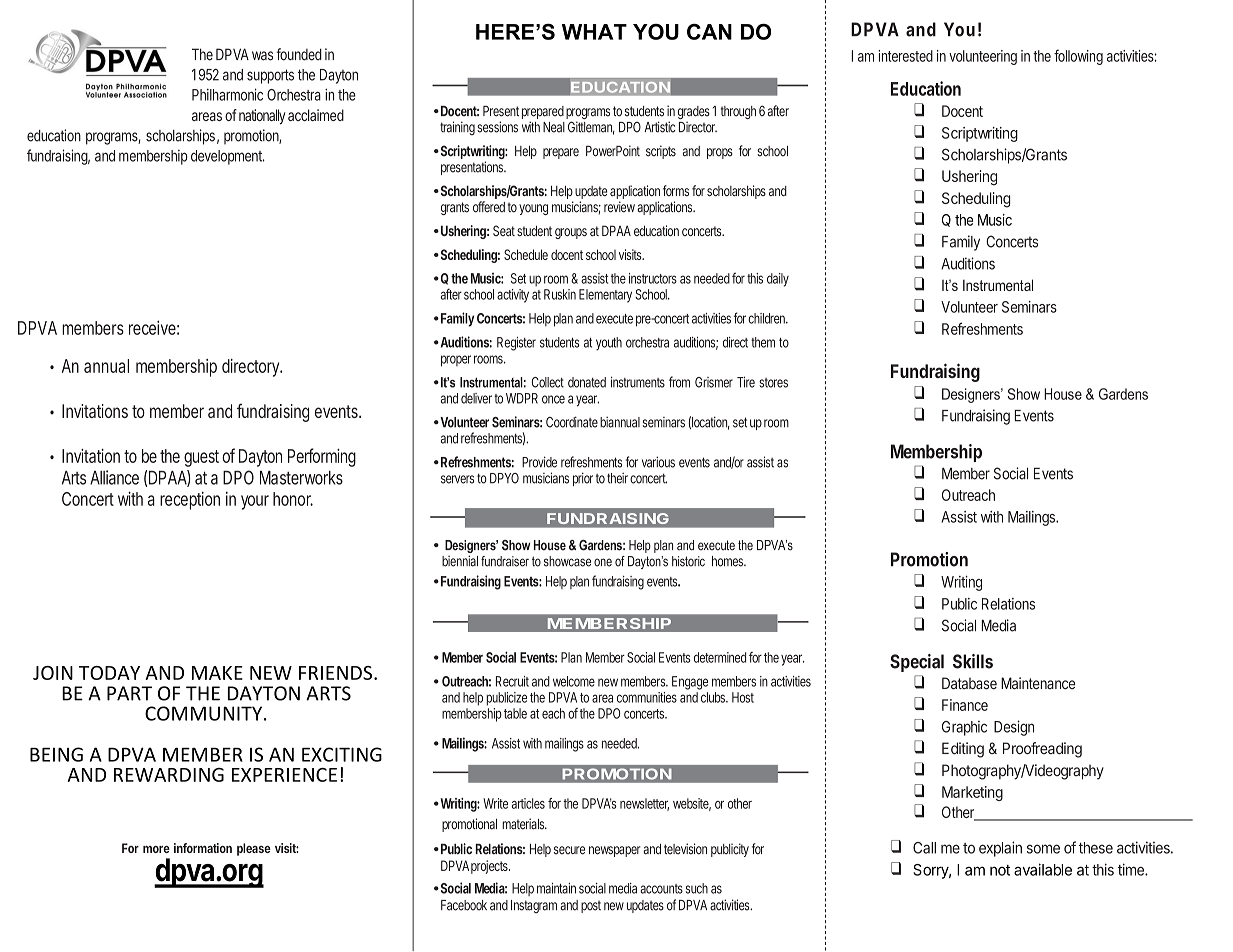 The width and height of the screenshot is (1233, 952). I want to click on youth, so click(609, 344).
